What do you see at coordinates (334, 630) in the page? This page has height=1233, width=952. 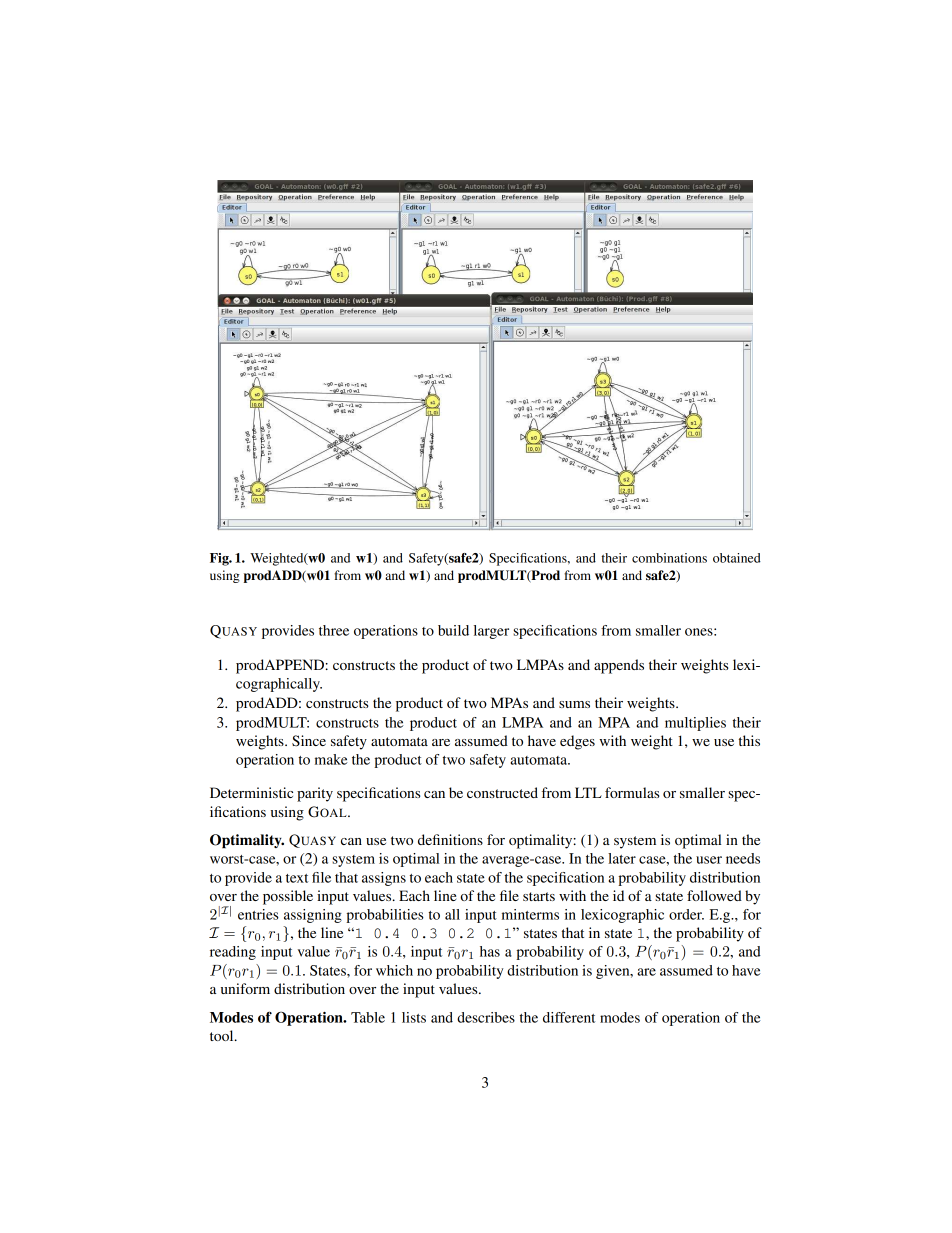 I see `three` at bounding box center [334, 630].
